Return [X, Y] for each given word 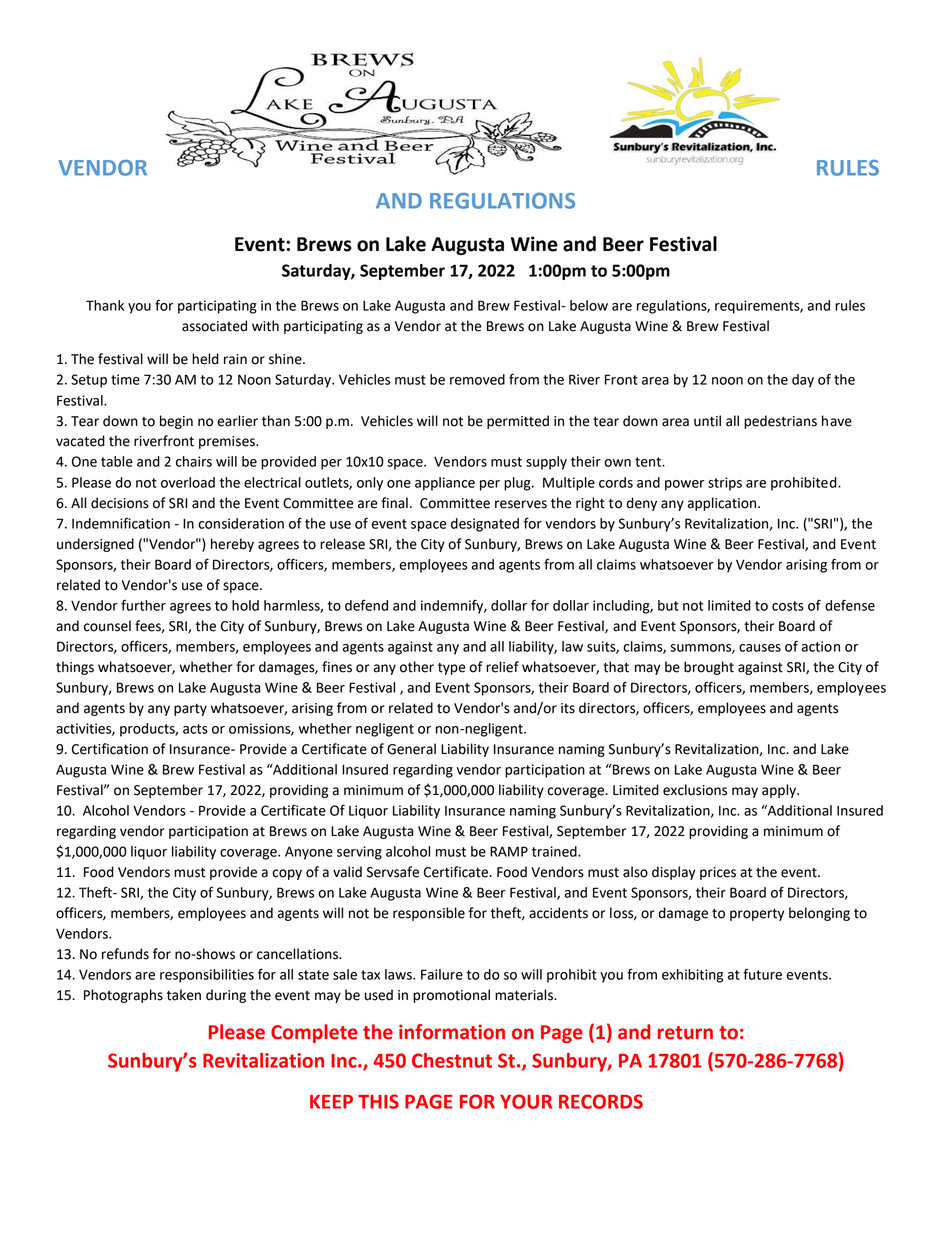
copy [287, 874]
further [143, 605]
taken [183, 995]
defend [366, 605]
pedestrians [780, 422]
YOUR [526, 1101]
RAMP [509, 851]
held [205, 359]
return [685, 1033]
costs [788, 606]
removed [477, 379]
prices [718, 873]
